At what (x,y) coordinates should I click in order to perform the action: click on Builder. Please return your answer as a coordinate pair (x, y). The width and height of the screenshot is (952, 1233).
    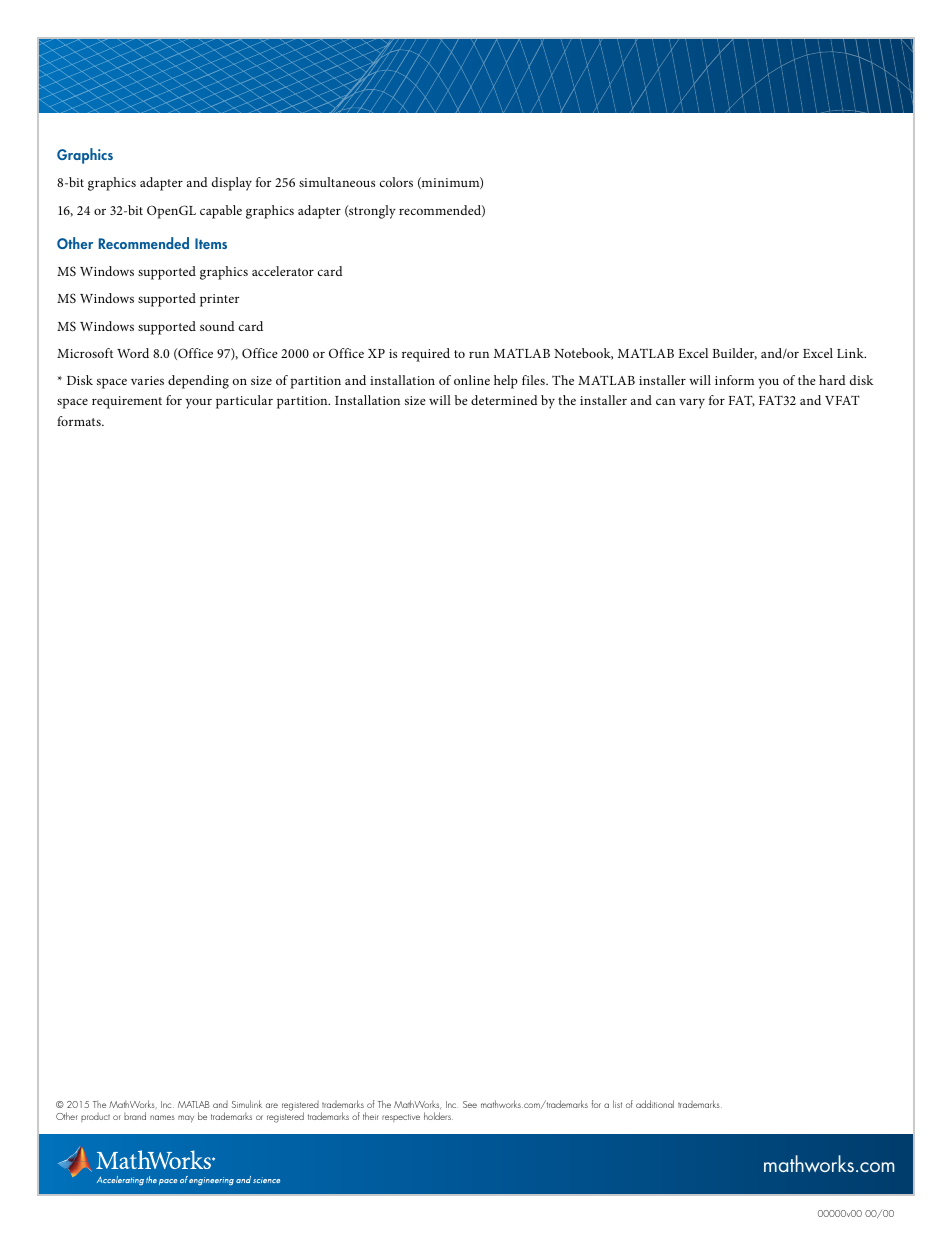
    Looking at the image, I should click on (734, 354).
